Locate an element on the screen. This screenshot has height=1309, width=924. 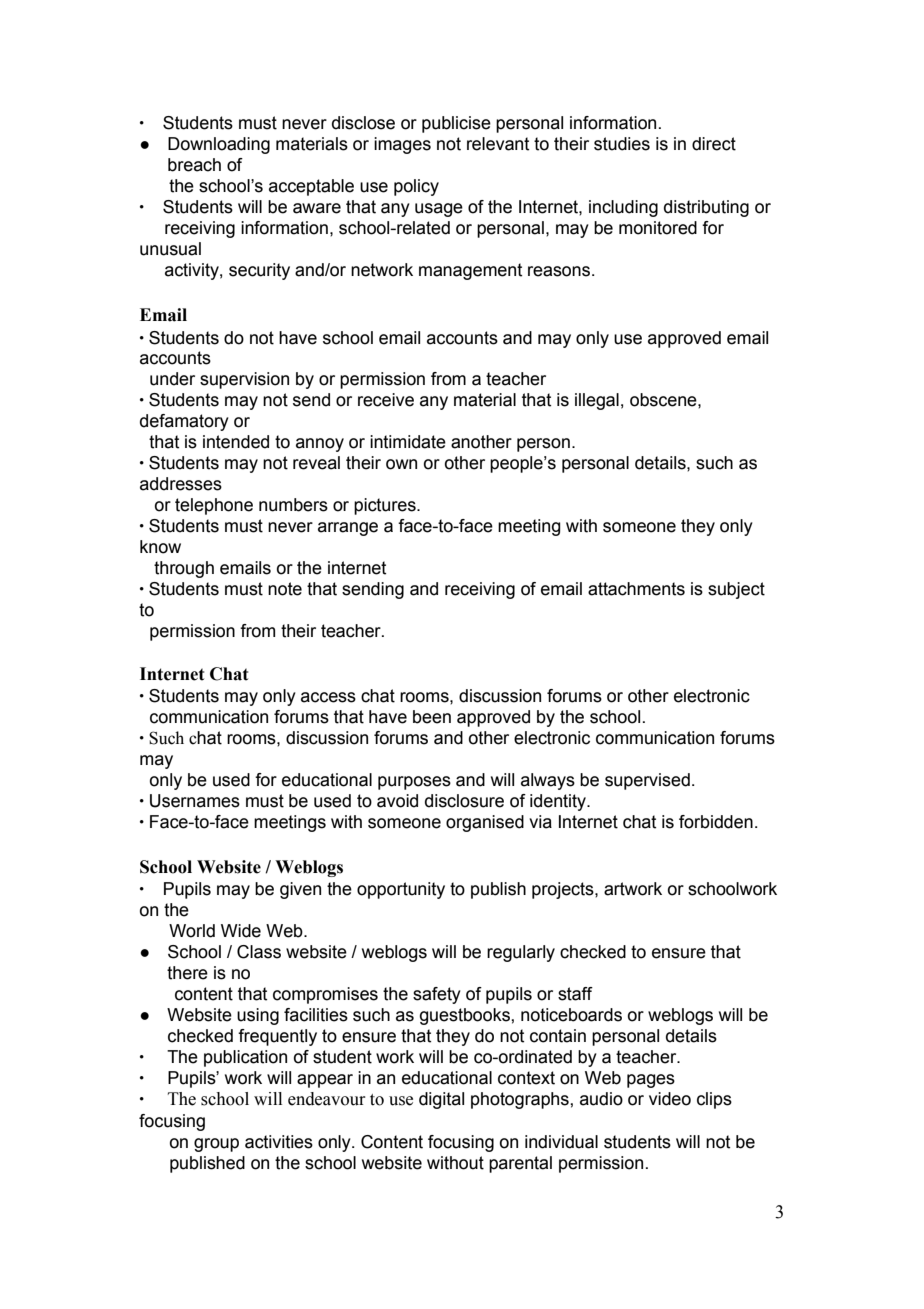
video is located at coordinates (670, 1099).
